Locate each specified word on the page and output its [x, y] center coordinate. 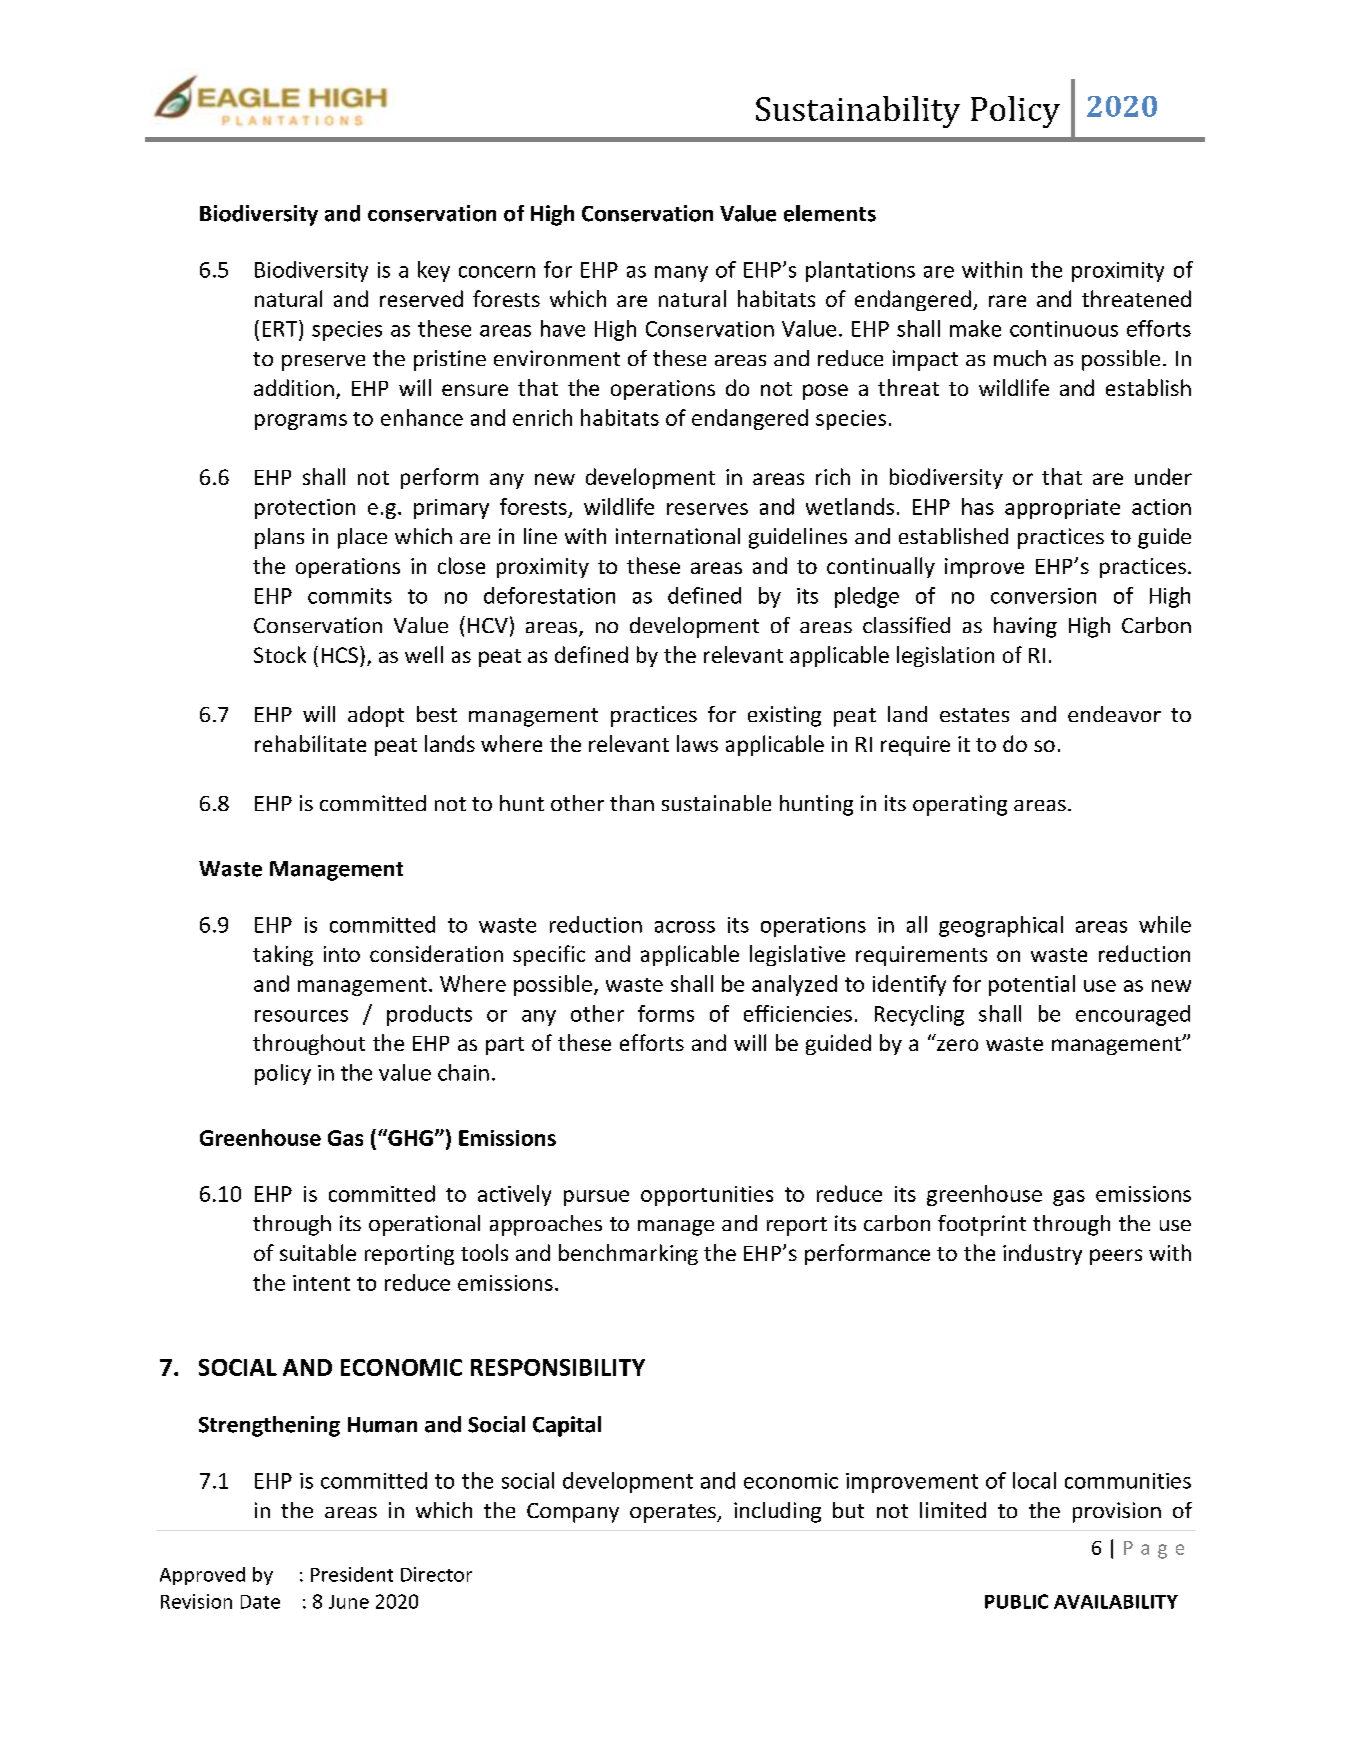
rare [1007, 301]
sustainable [716, 803]
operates [674, 1513]
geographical [1001, 926]
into [342, 954]
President [352, 1574]
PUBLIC [1016, 1601]
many [681, 274]
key [434, 271]
